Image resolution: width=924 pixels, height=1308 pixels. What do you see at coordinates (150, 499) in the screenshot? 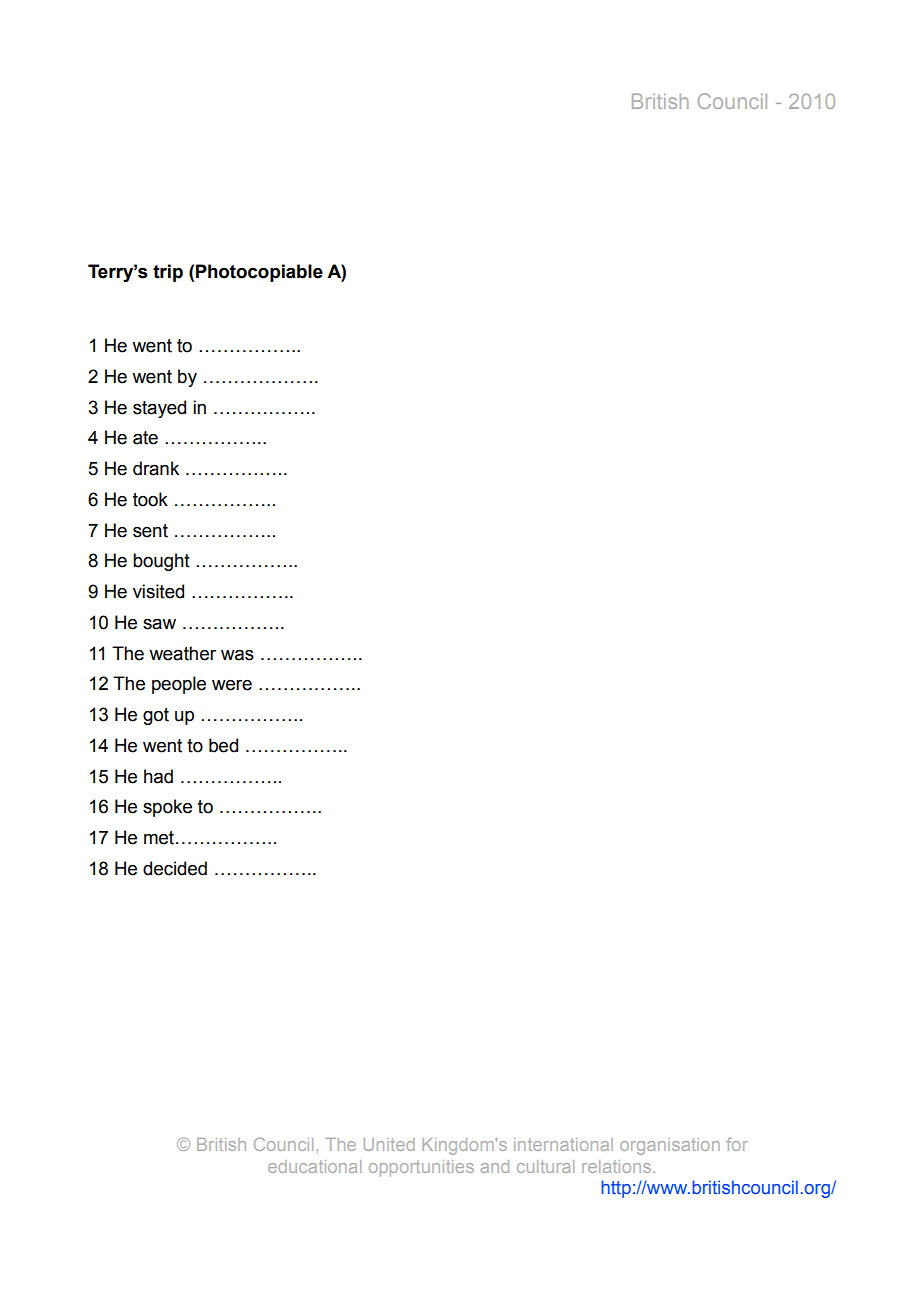
I see `took` at bounding box center [150, 499].
